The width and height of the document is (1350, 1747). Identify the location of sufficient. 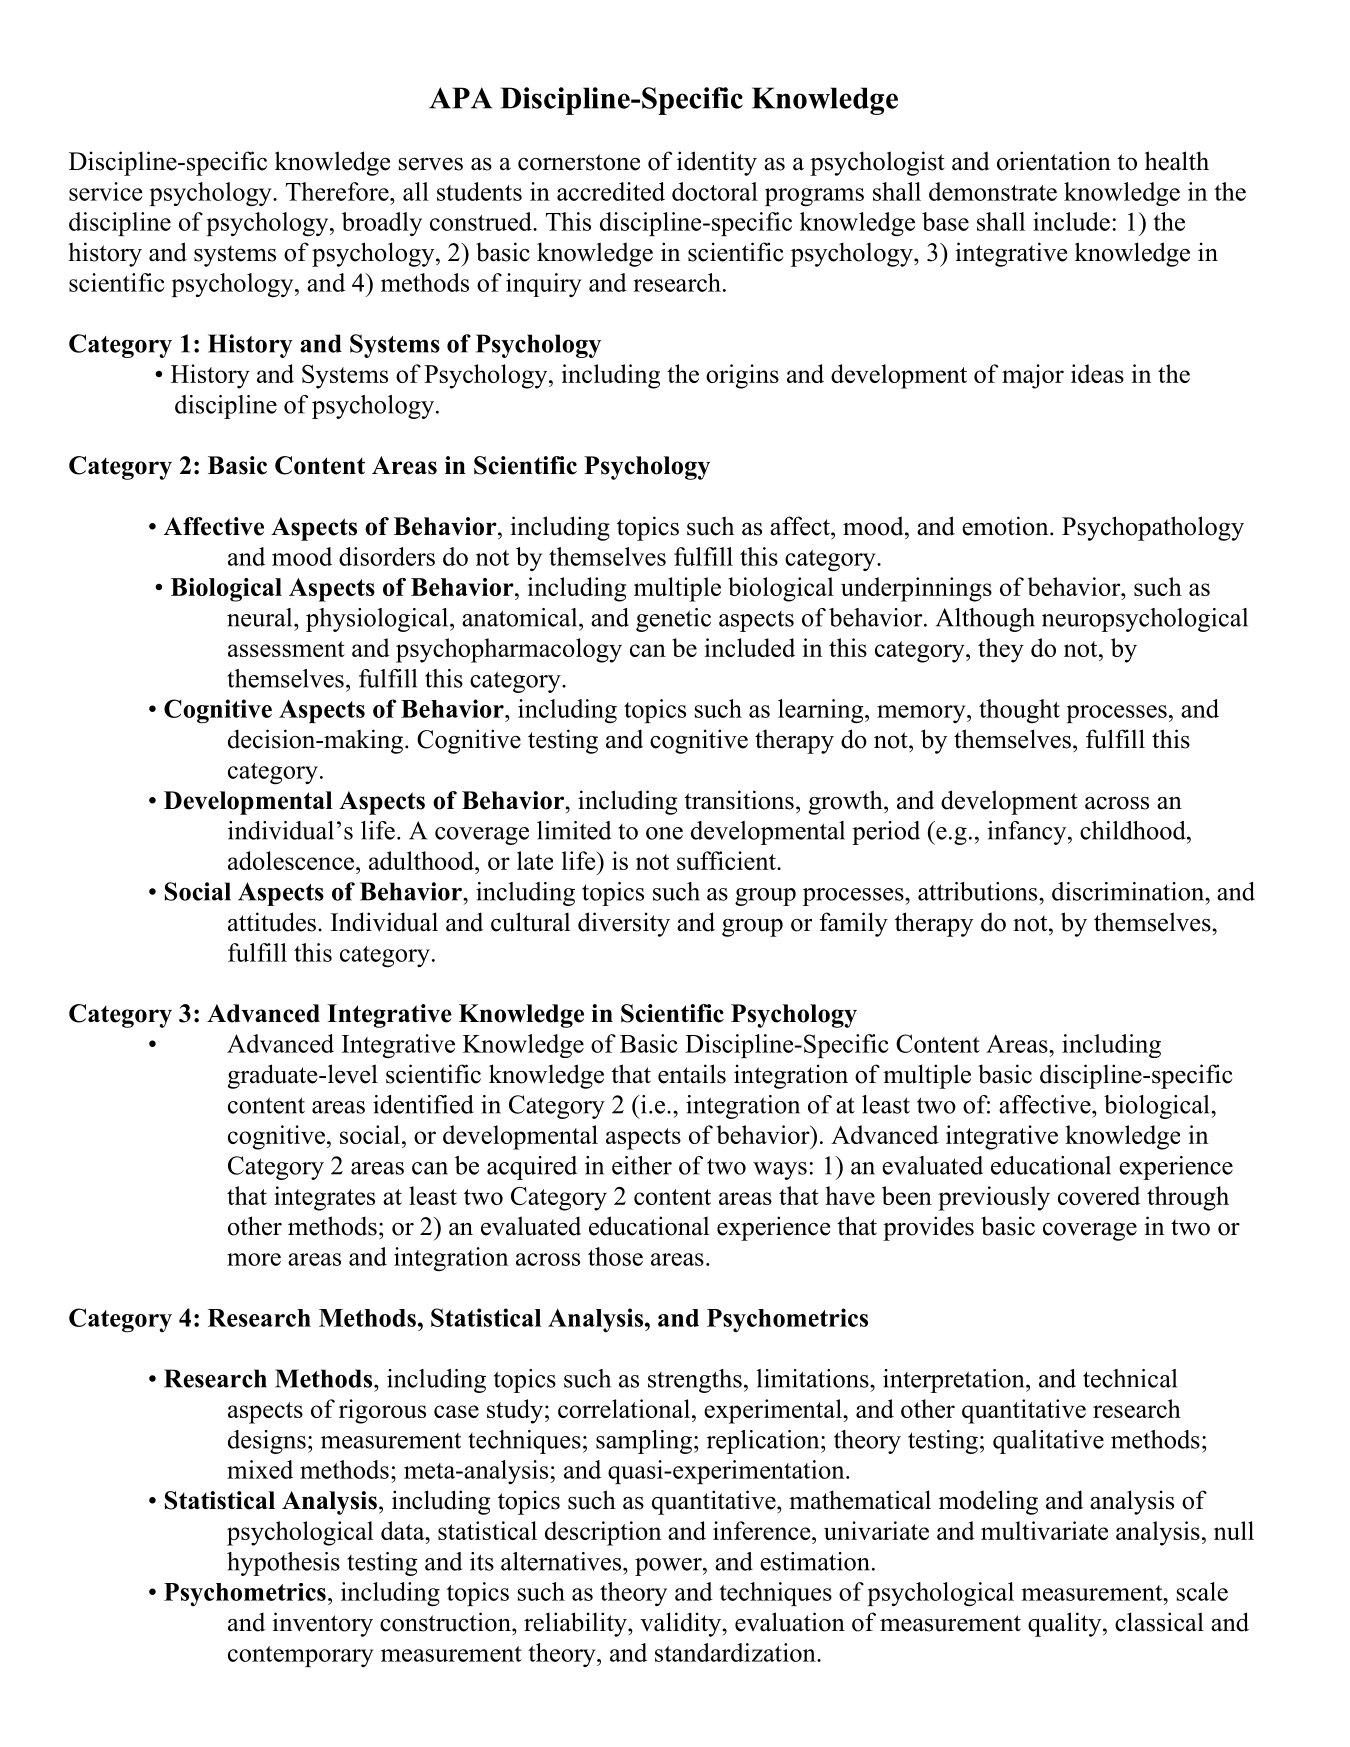
(727, 860).
